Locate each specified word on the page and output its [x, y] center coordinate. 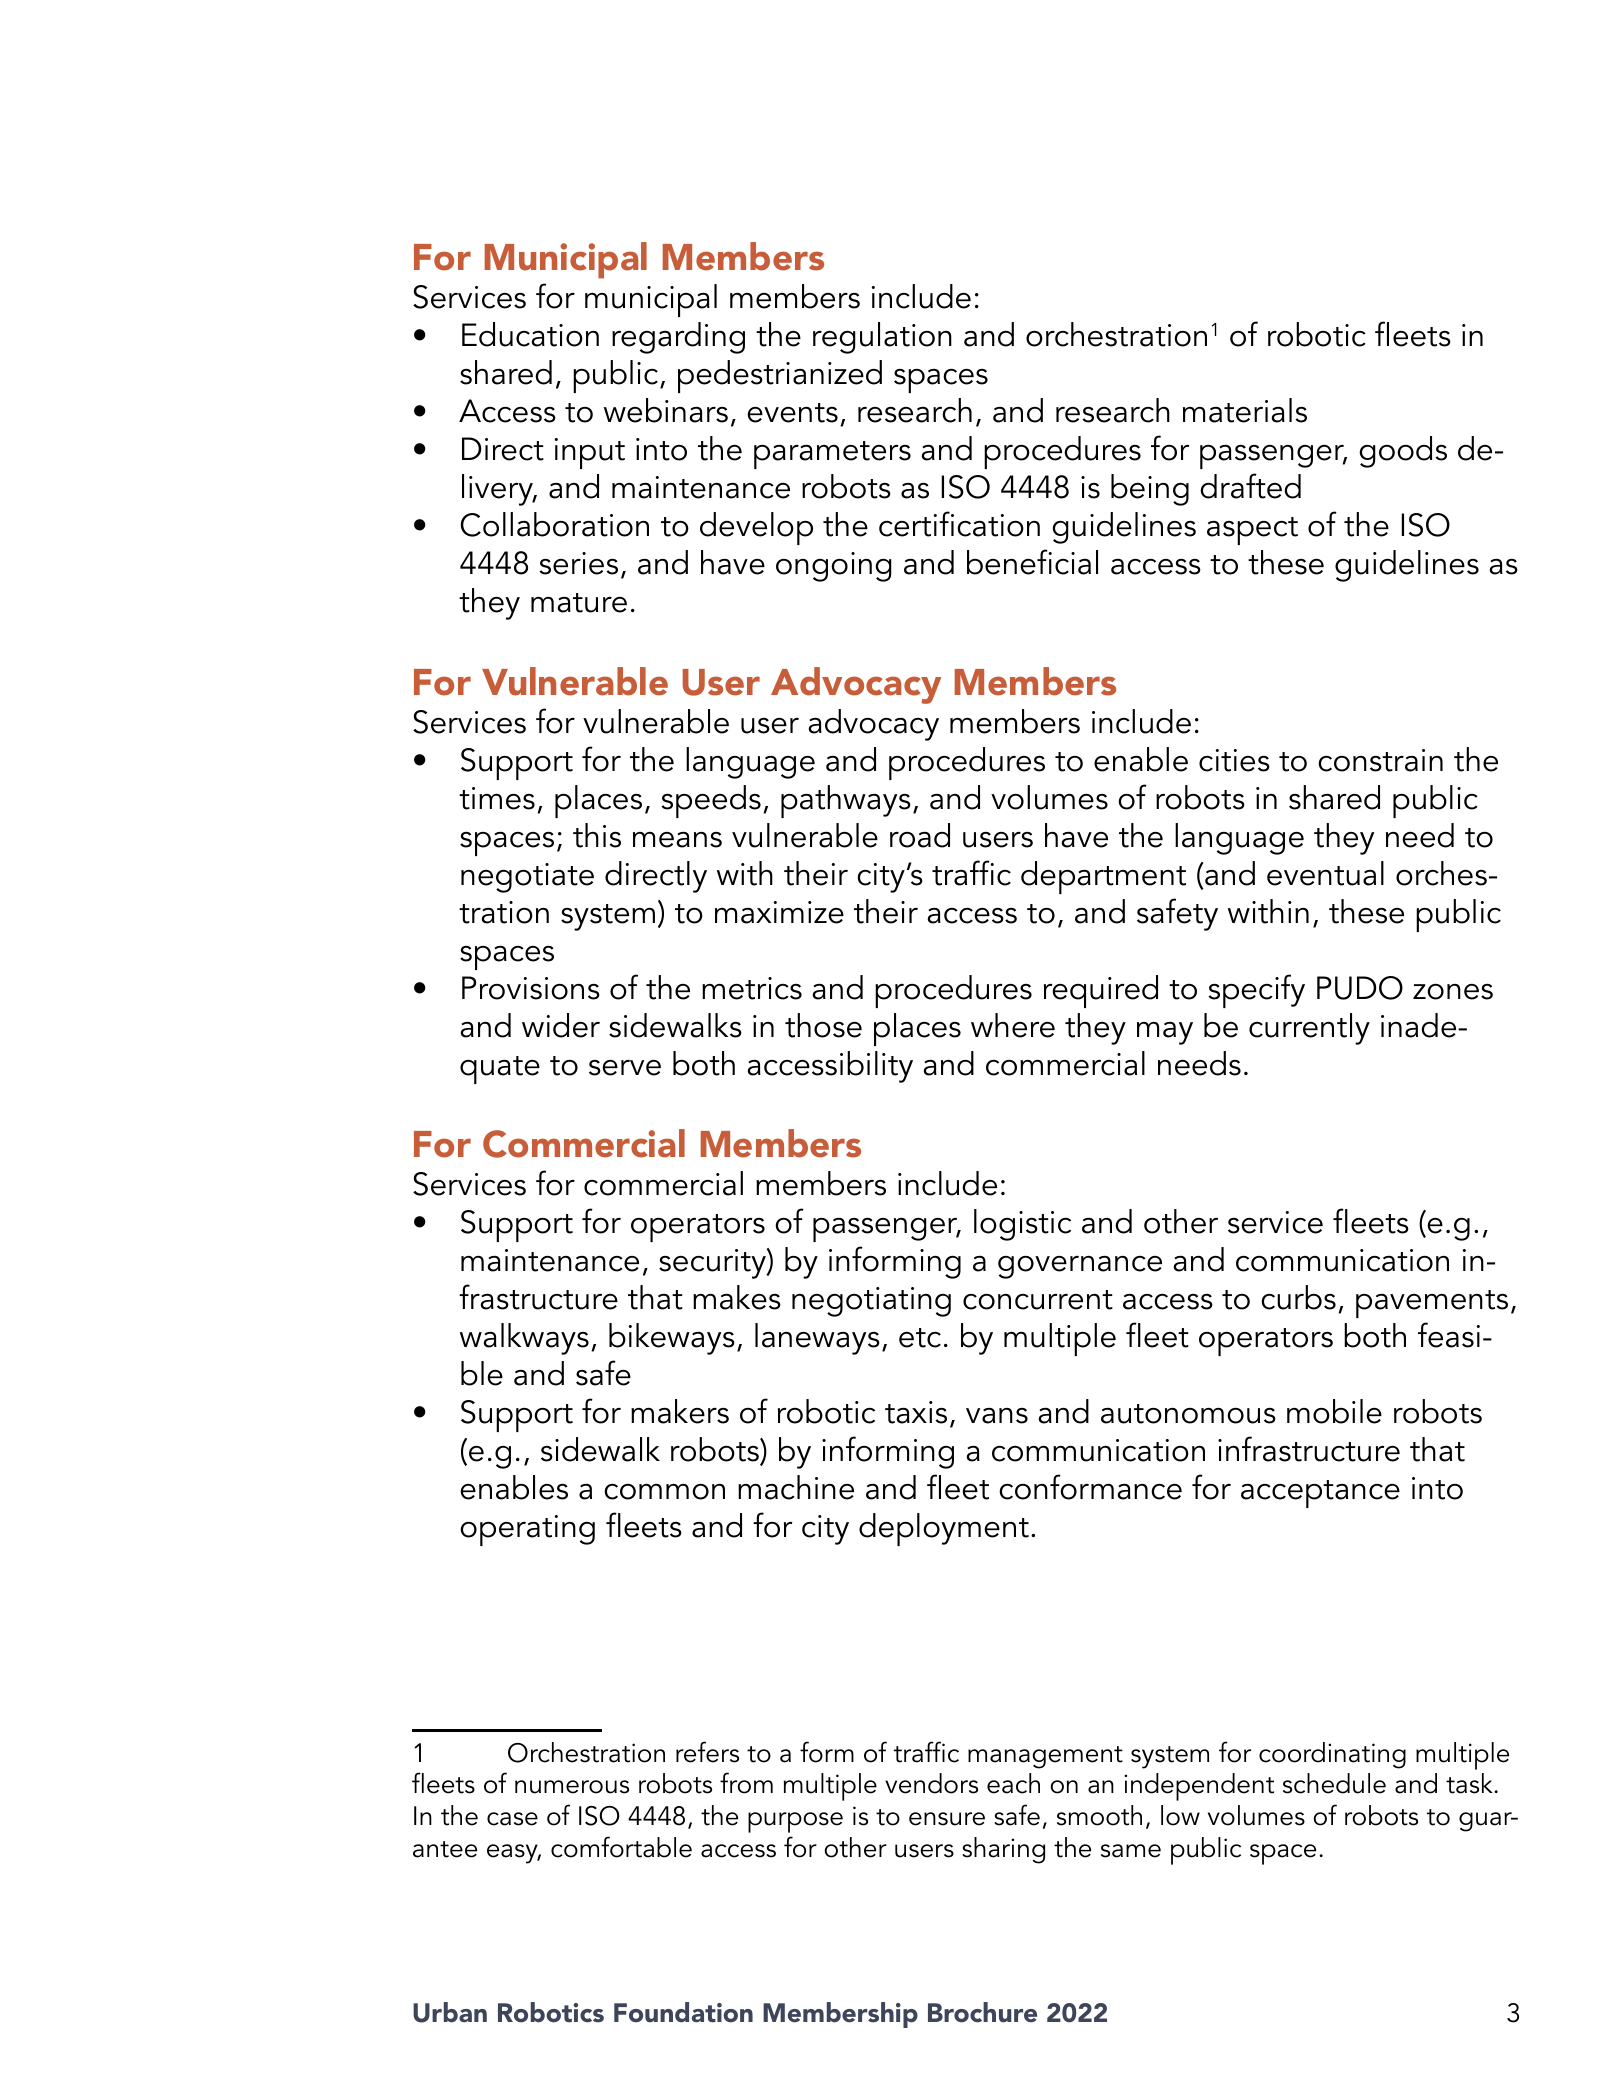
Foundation [683, 2012]
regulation [882, 338]
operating [527, 1530]
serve [625, 1068]
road [920, 835]
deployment [944, 1529]
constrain [1380, 760]
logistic [1022, 1225]
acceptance [1320, 1494]
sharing [1004, 1850]
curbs [1298, 1297]
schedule [1334, 1783]
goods [1403, 452]
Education [530, 334]
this [597, 835]
